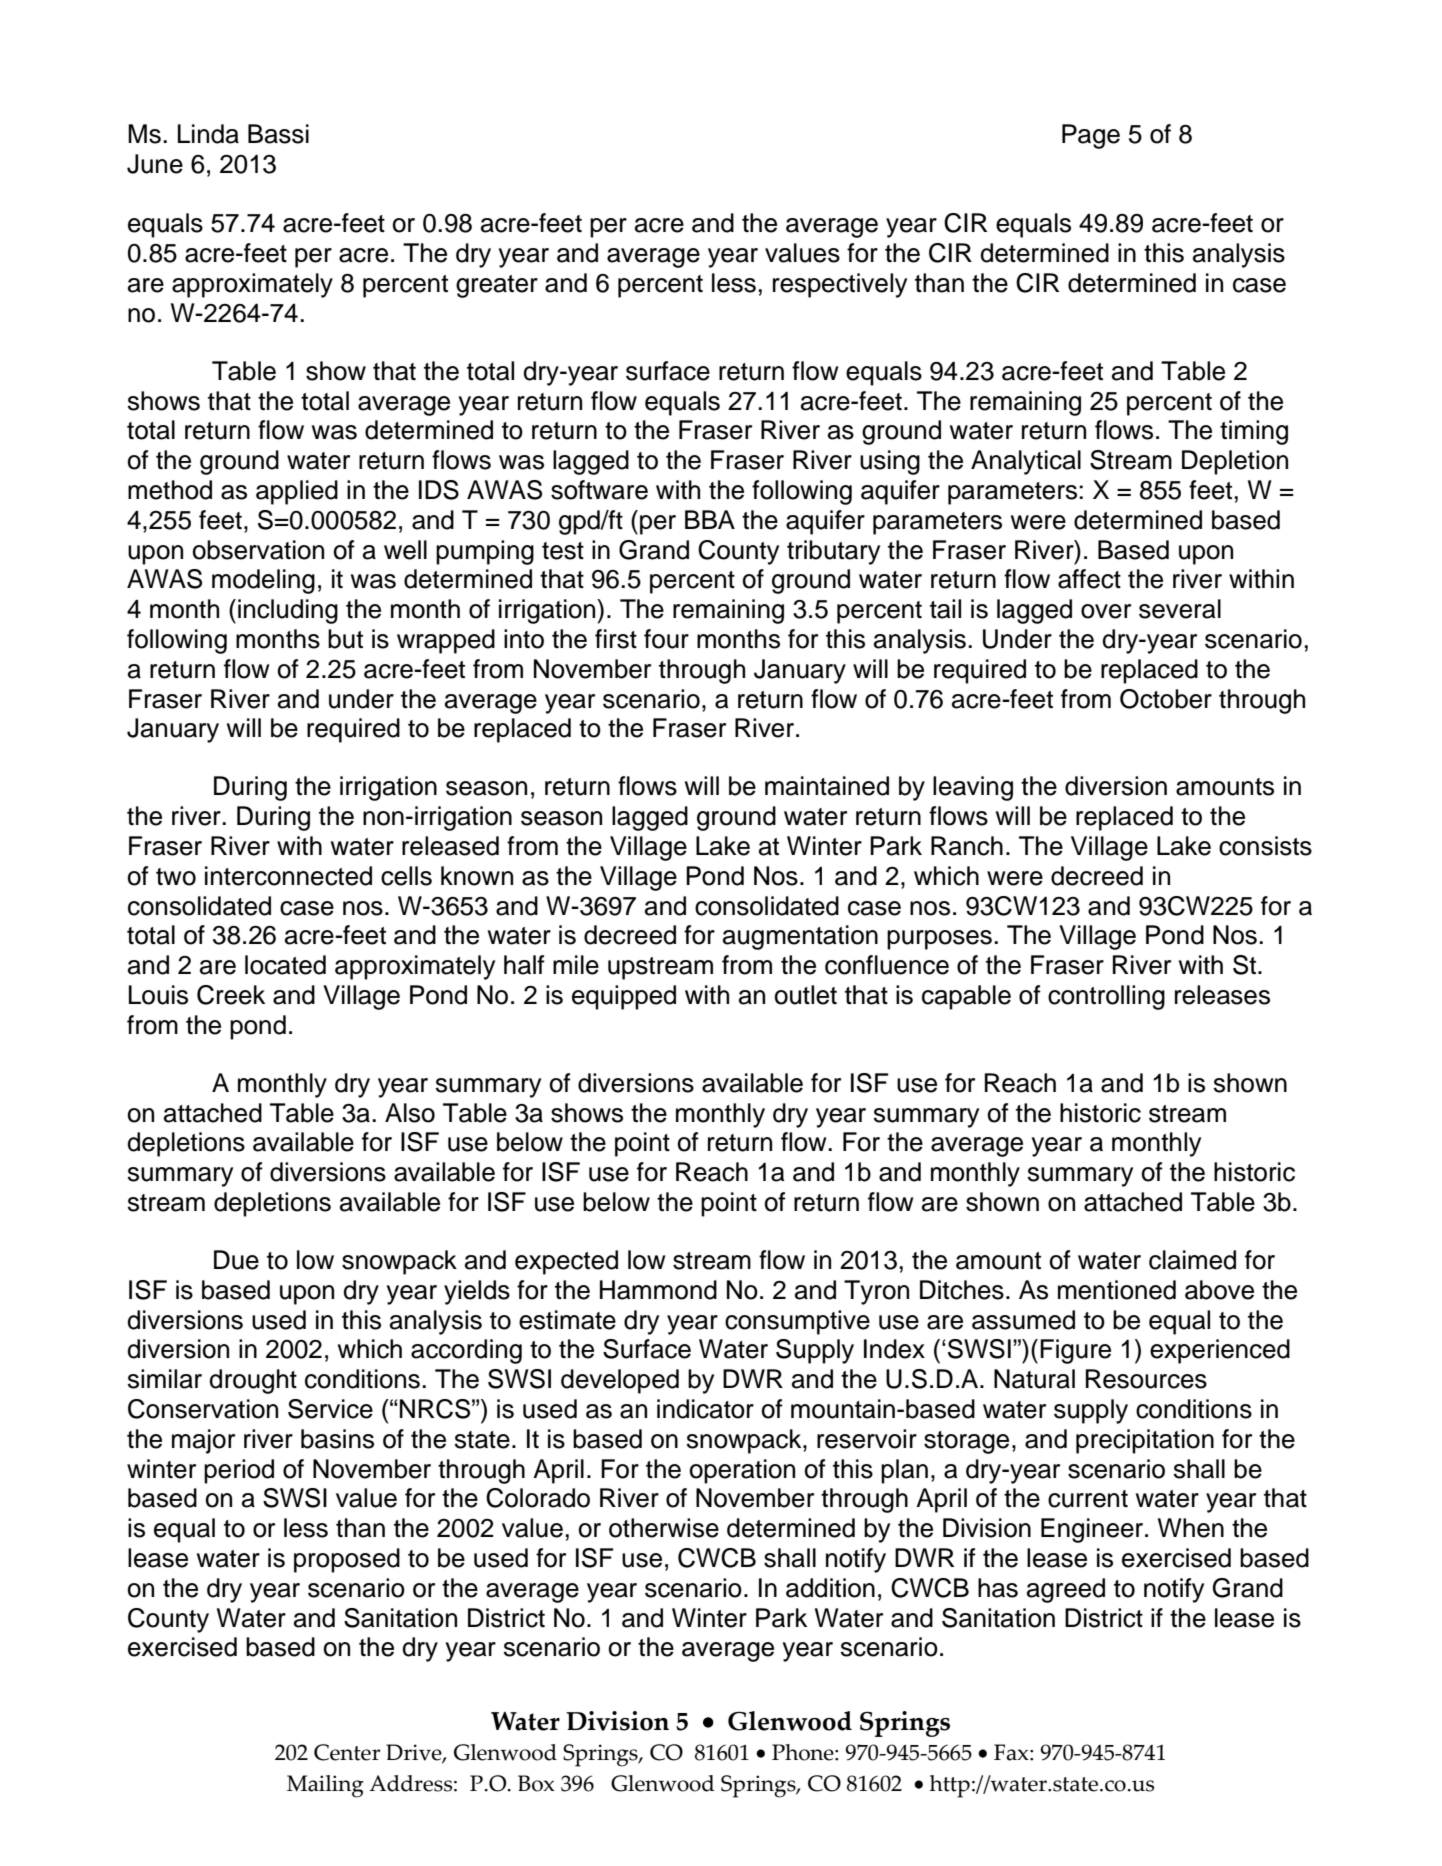  What do you see at coordinates (840, 285) in the screenshot?
I see `respectively` at bounding box center [840, 285].
